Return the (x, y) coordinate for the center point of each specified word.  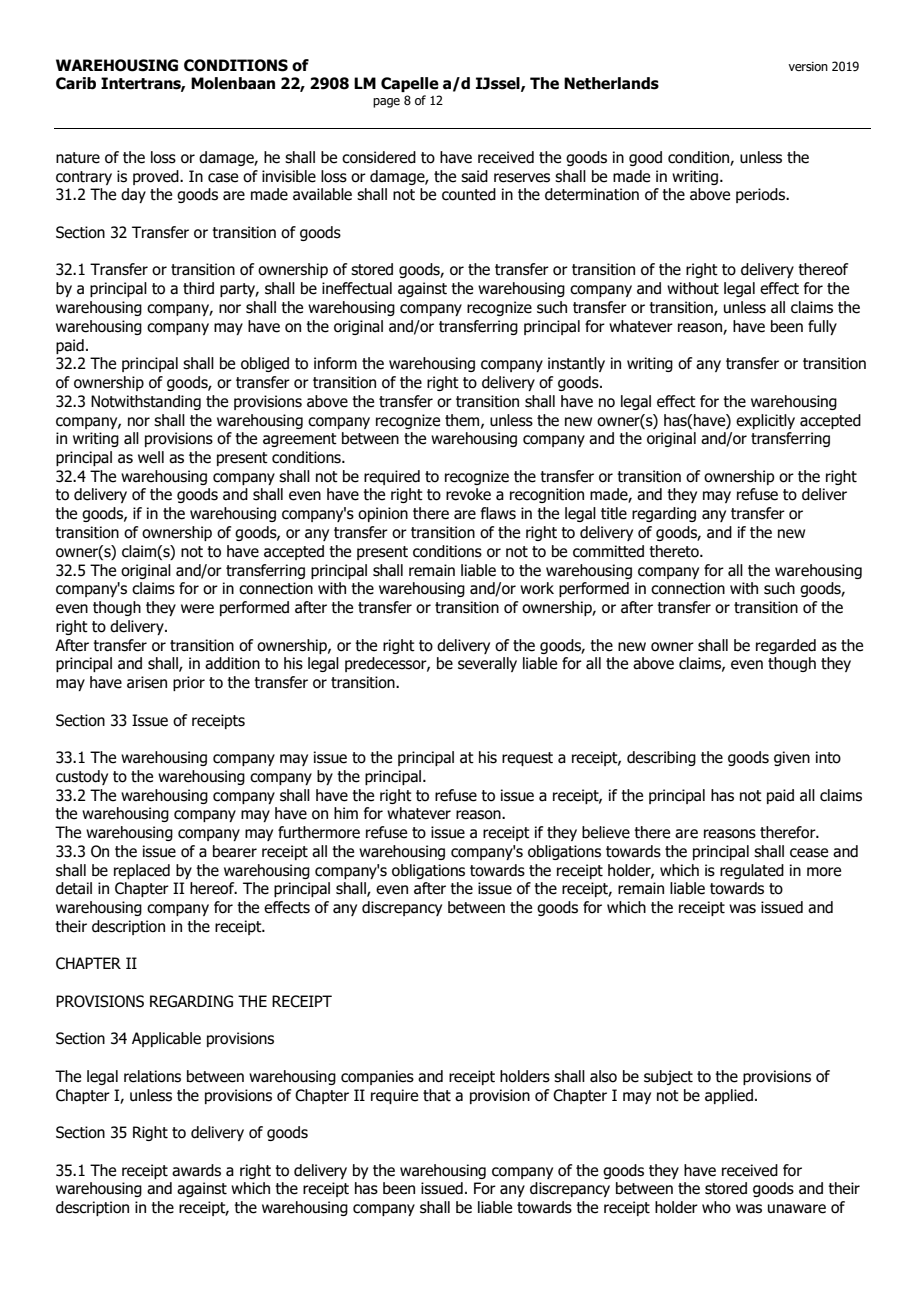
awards (196, 1170)
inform (335, 363)
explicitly (765, 421)
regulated (752, 871)
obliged (265, 364)
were (197, 609)
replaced (142, 871)
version (808, 66)
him (346, 813)
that (437, 1095)
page (386, 103)
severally (487, 664)
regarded (786, 646)
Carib (76, 83)
